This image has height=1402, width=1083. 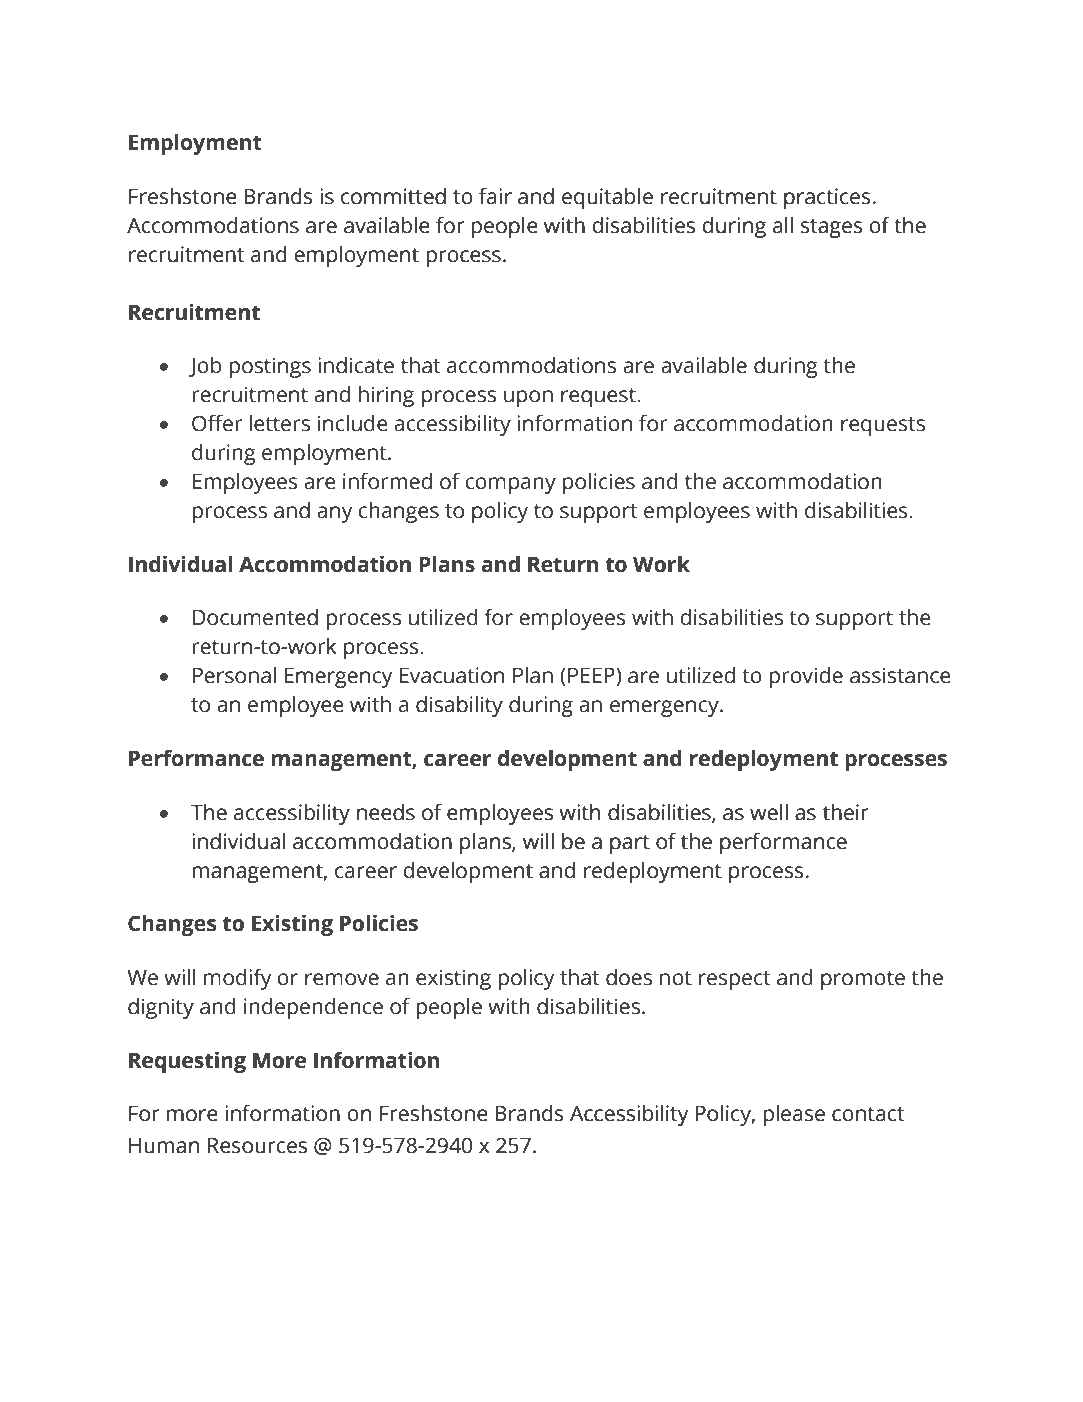 What do you see at coordinates (234, 675) in the image?
I see `Personal` at bounding box center [234, 675].
